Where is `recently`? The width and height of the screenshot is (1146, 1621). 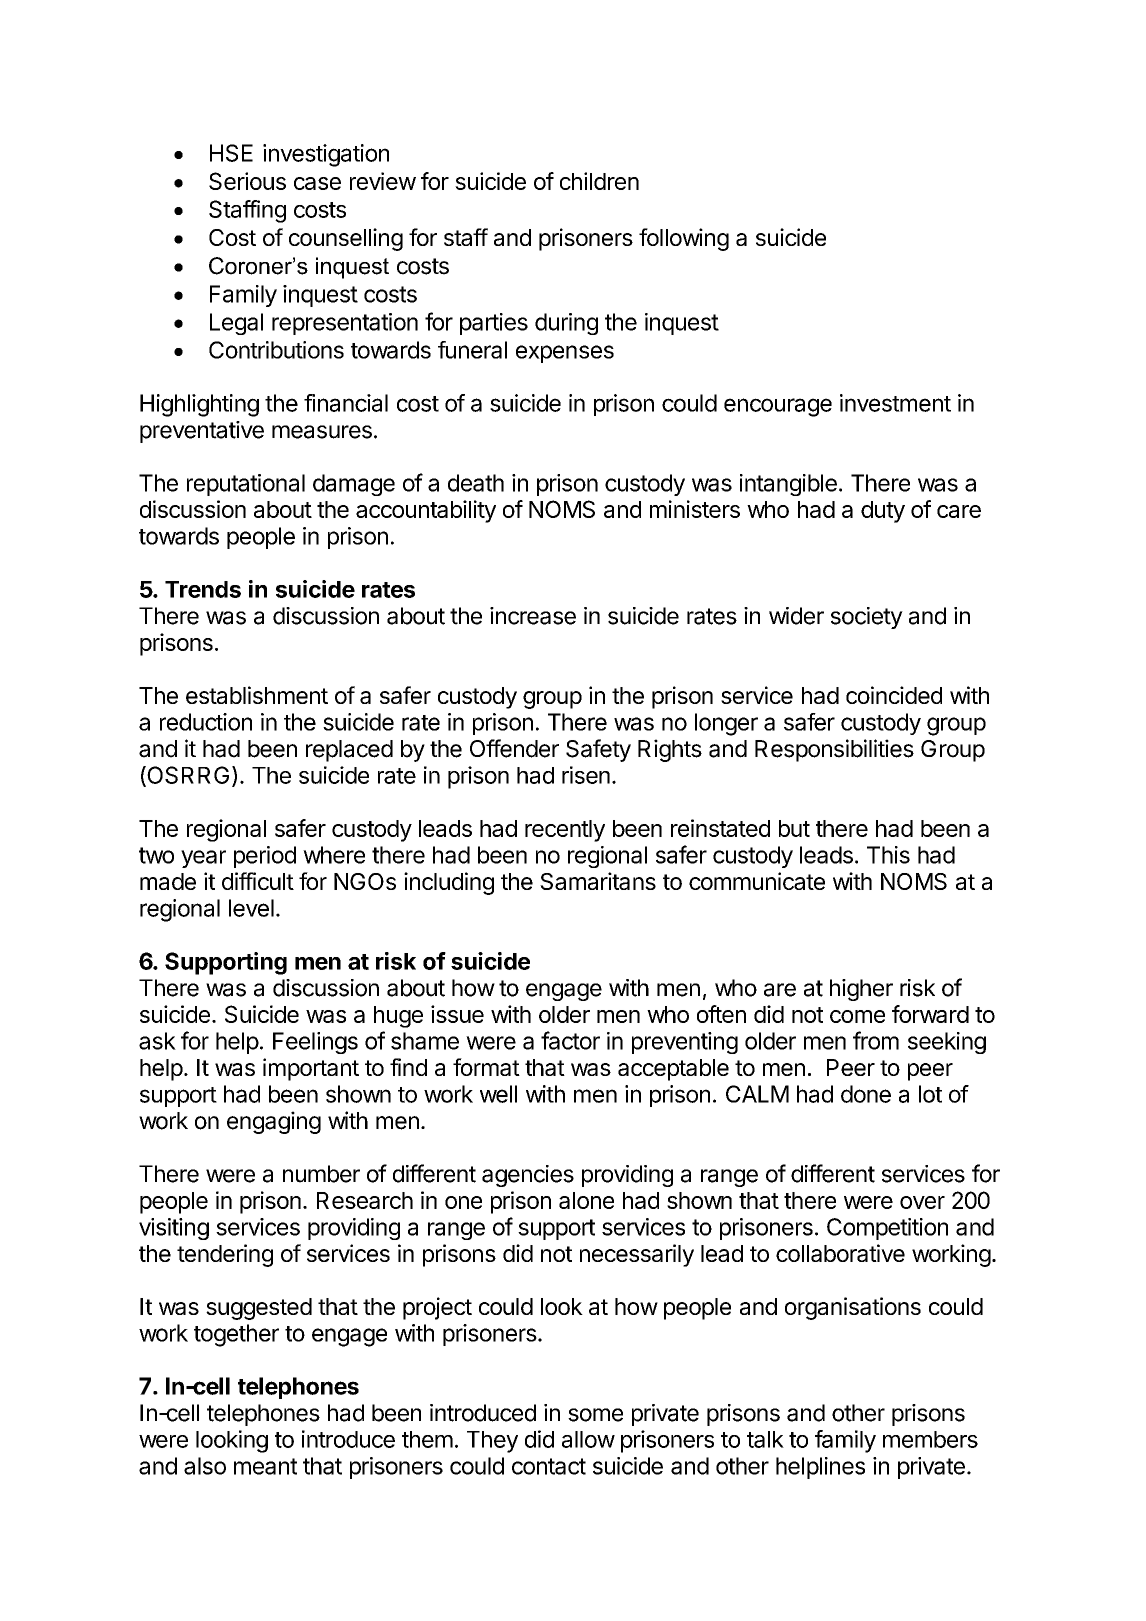 recently is located at coordinates (565, 831).
